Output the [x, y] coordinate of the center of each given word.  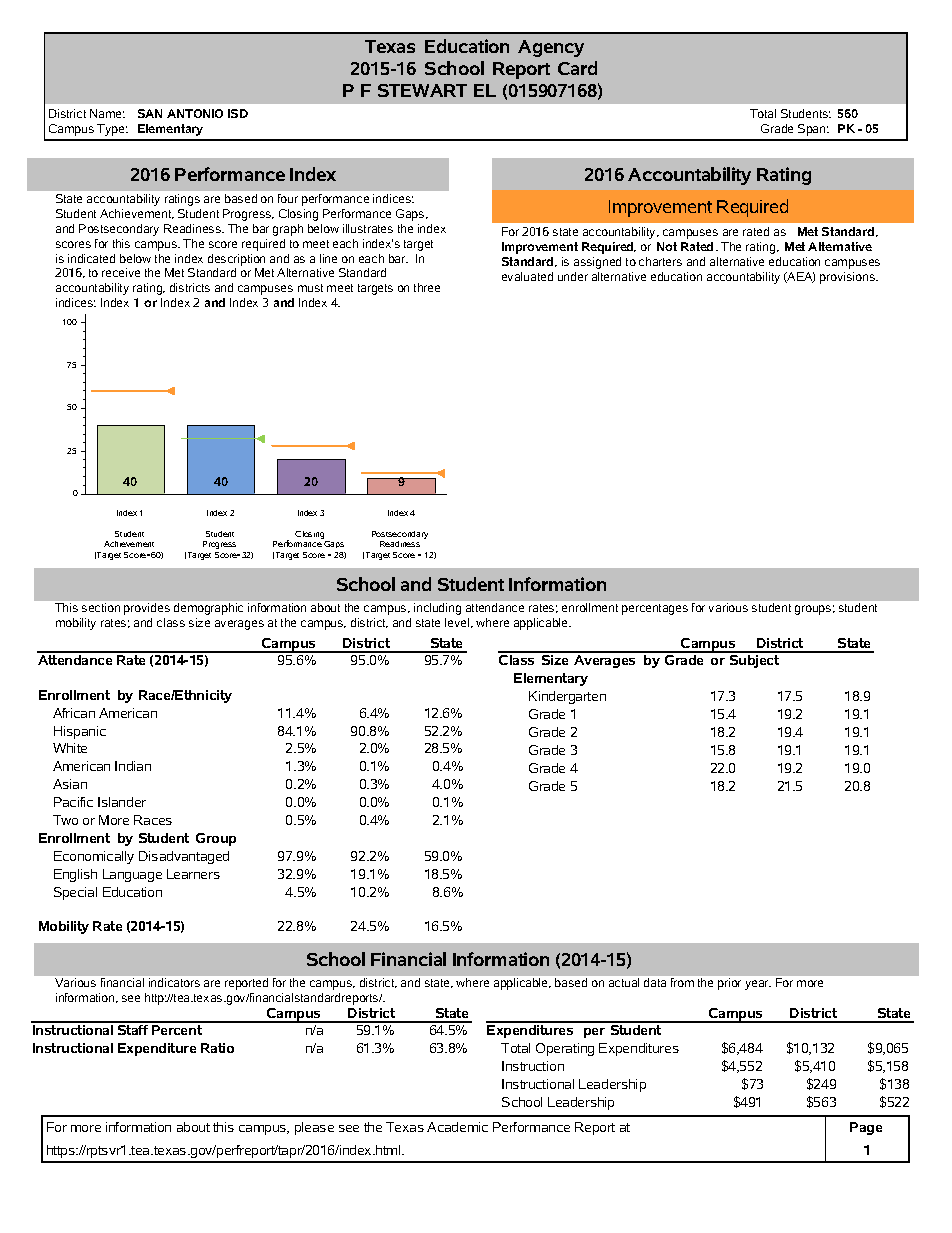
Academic [457, 1127]
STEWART [422, 90]
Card [577, 68]
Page [866, 1128]
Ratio [217, 1048]
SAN [150, 113]
